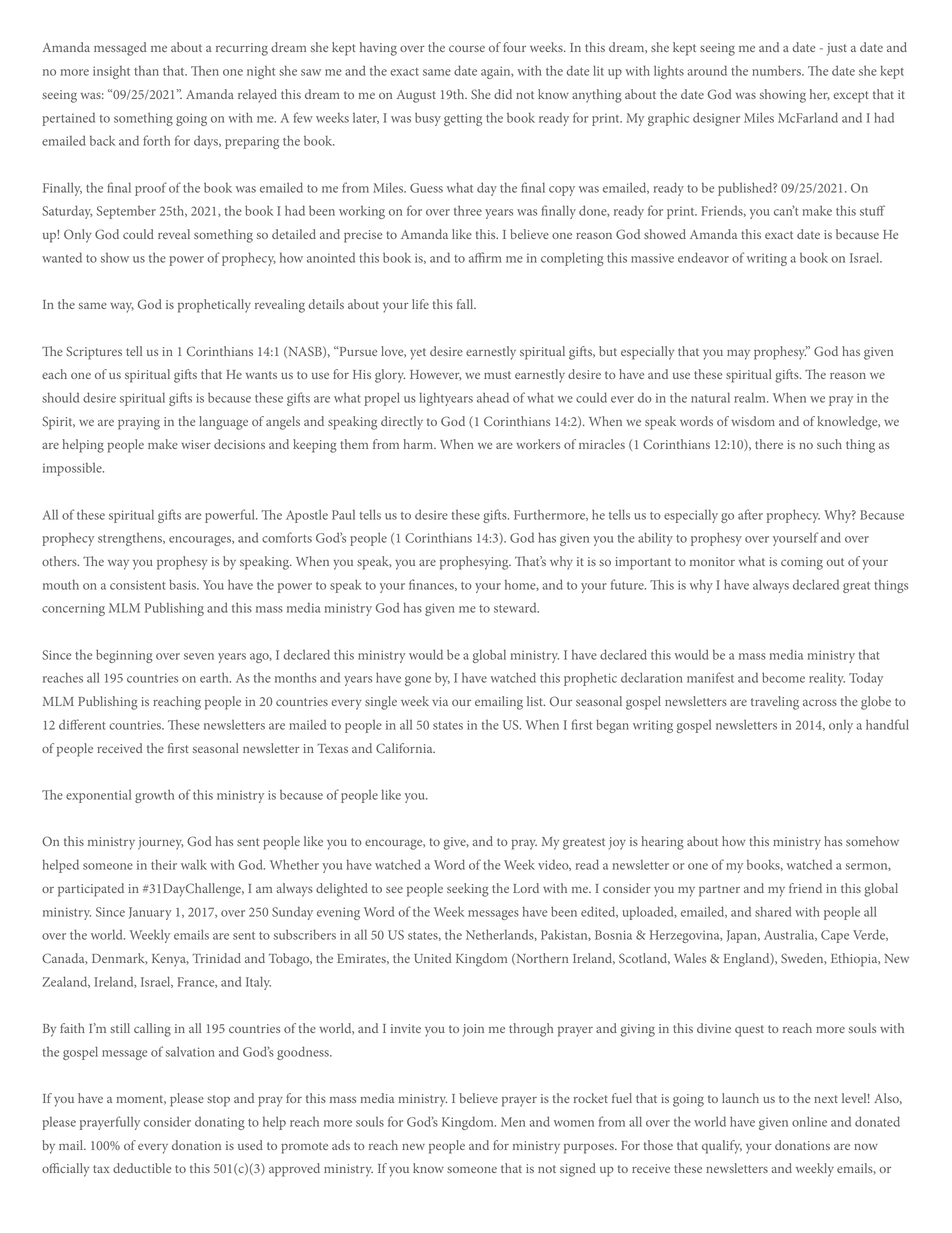  I want to click on numbers, so click(777, 70).
